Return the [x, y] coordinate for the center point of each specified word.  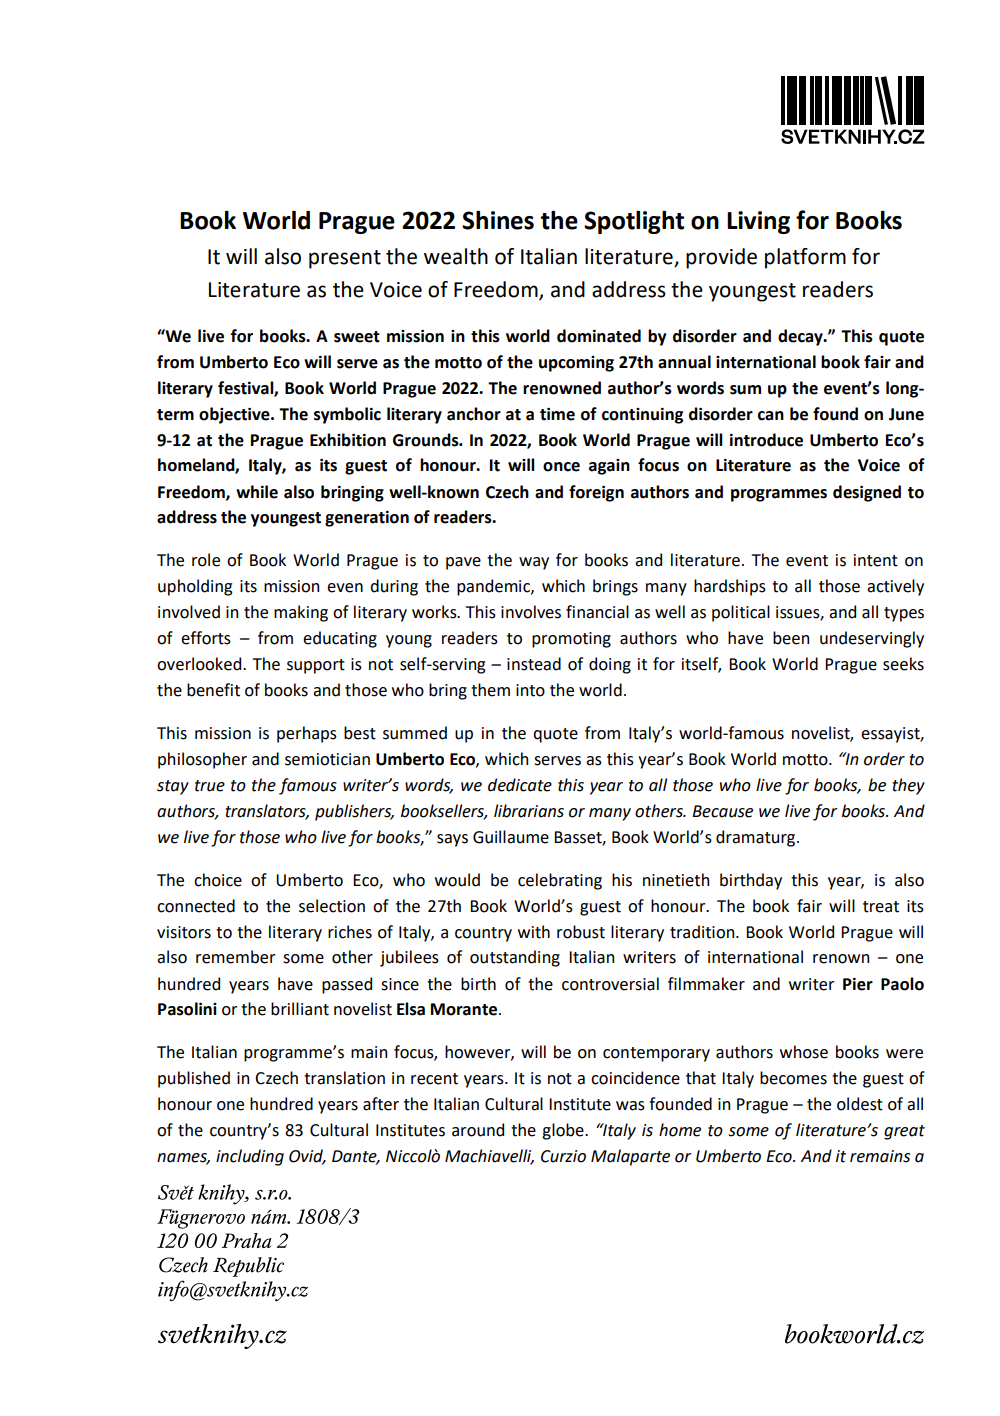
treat [881, 907]
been [791, 638]
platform [805, 258]
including [250, 1157]
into [530, 690]
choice [218, 880]
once [561, 467]
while [257, 492]
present [345, 259]
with [534, 932]
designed [867, 493]
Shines [498, 220]
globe [564, 1131]
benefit [213, 690]
